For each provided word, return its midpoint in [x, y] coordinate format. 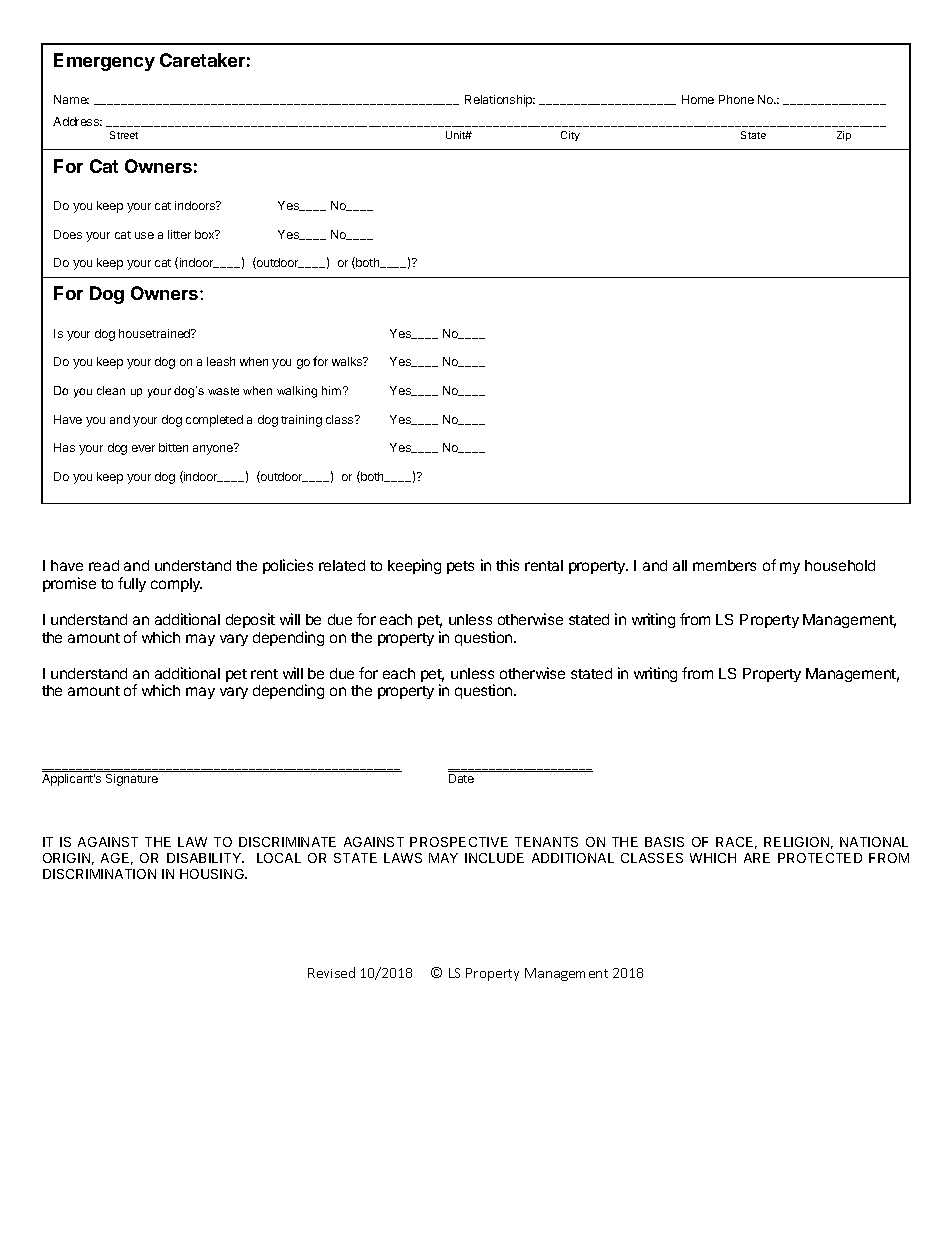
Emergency [104, 62]
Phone [736, 99]
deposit [250, 620]
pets [460, 567]
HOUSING [213, 874]
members [724, 565]
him [333, 390]
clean [111, 390]
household [840, 565]
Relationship [500, 101]
